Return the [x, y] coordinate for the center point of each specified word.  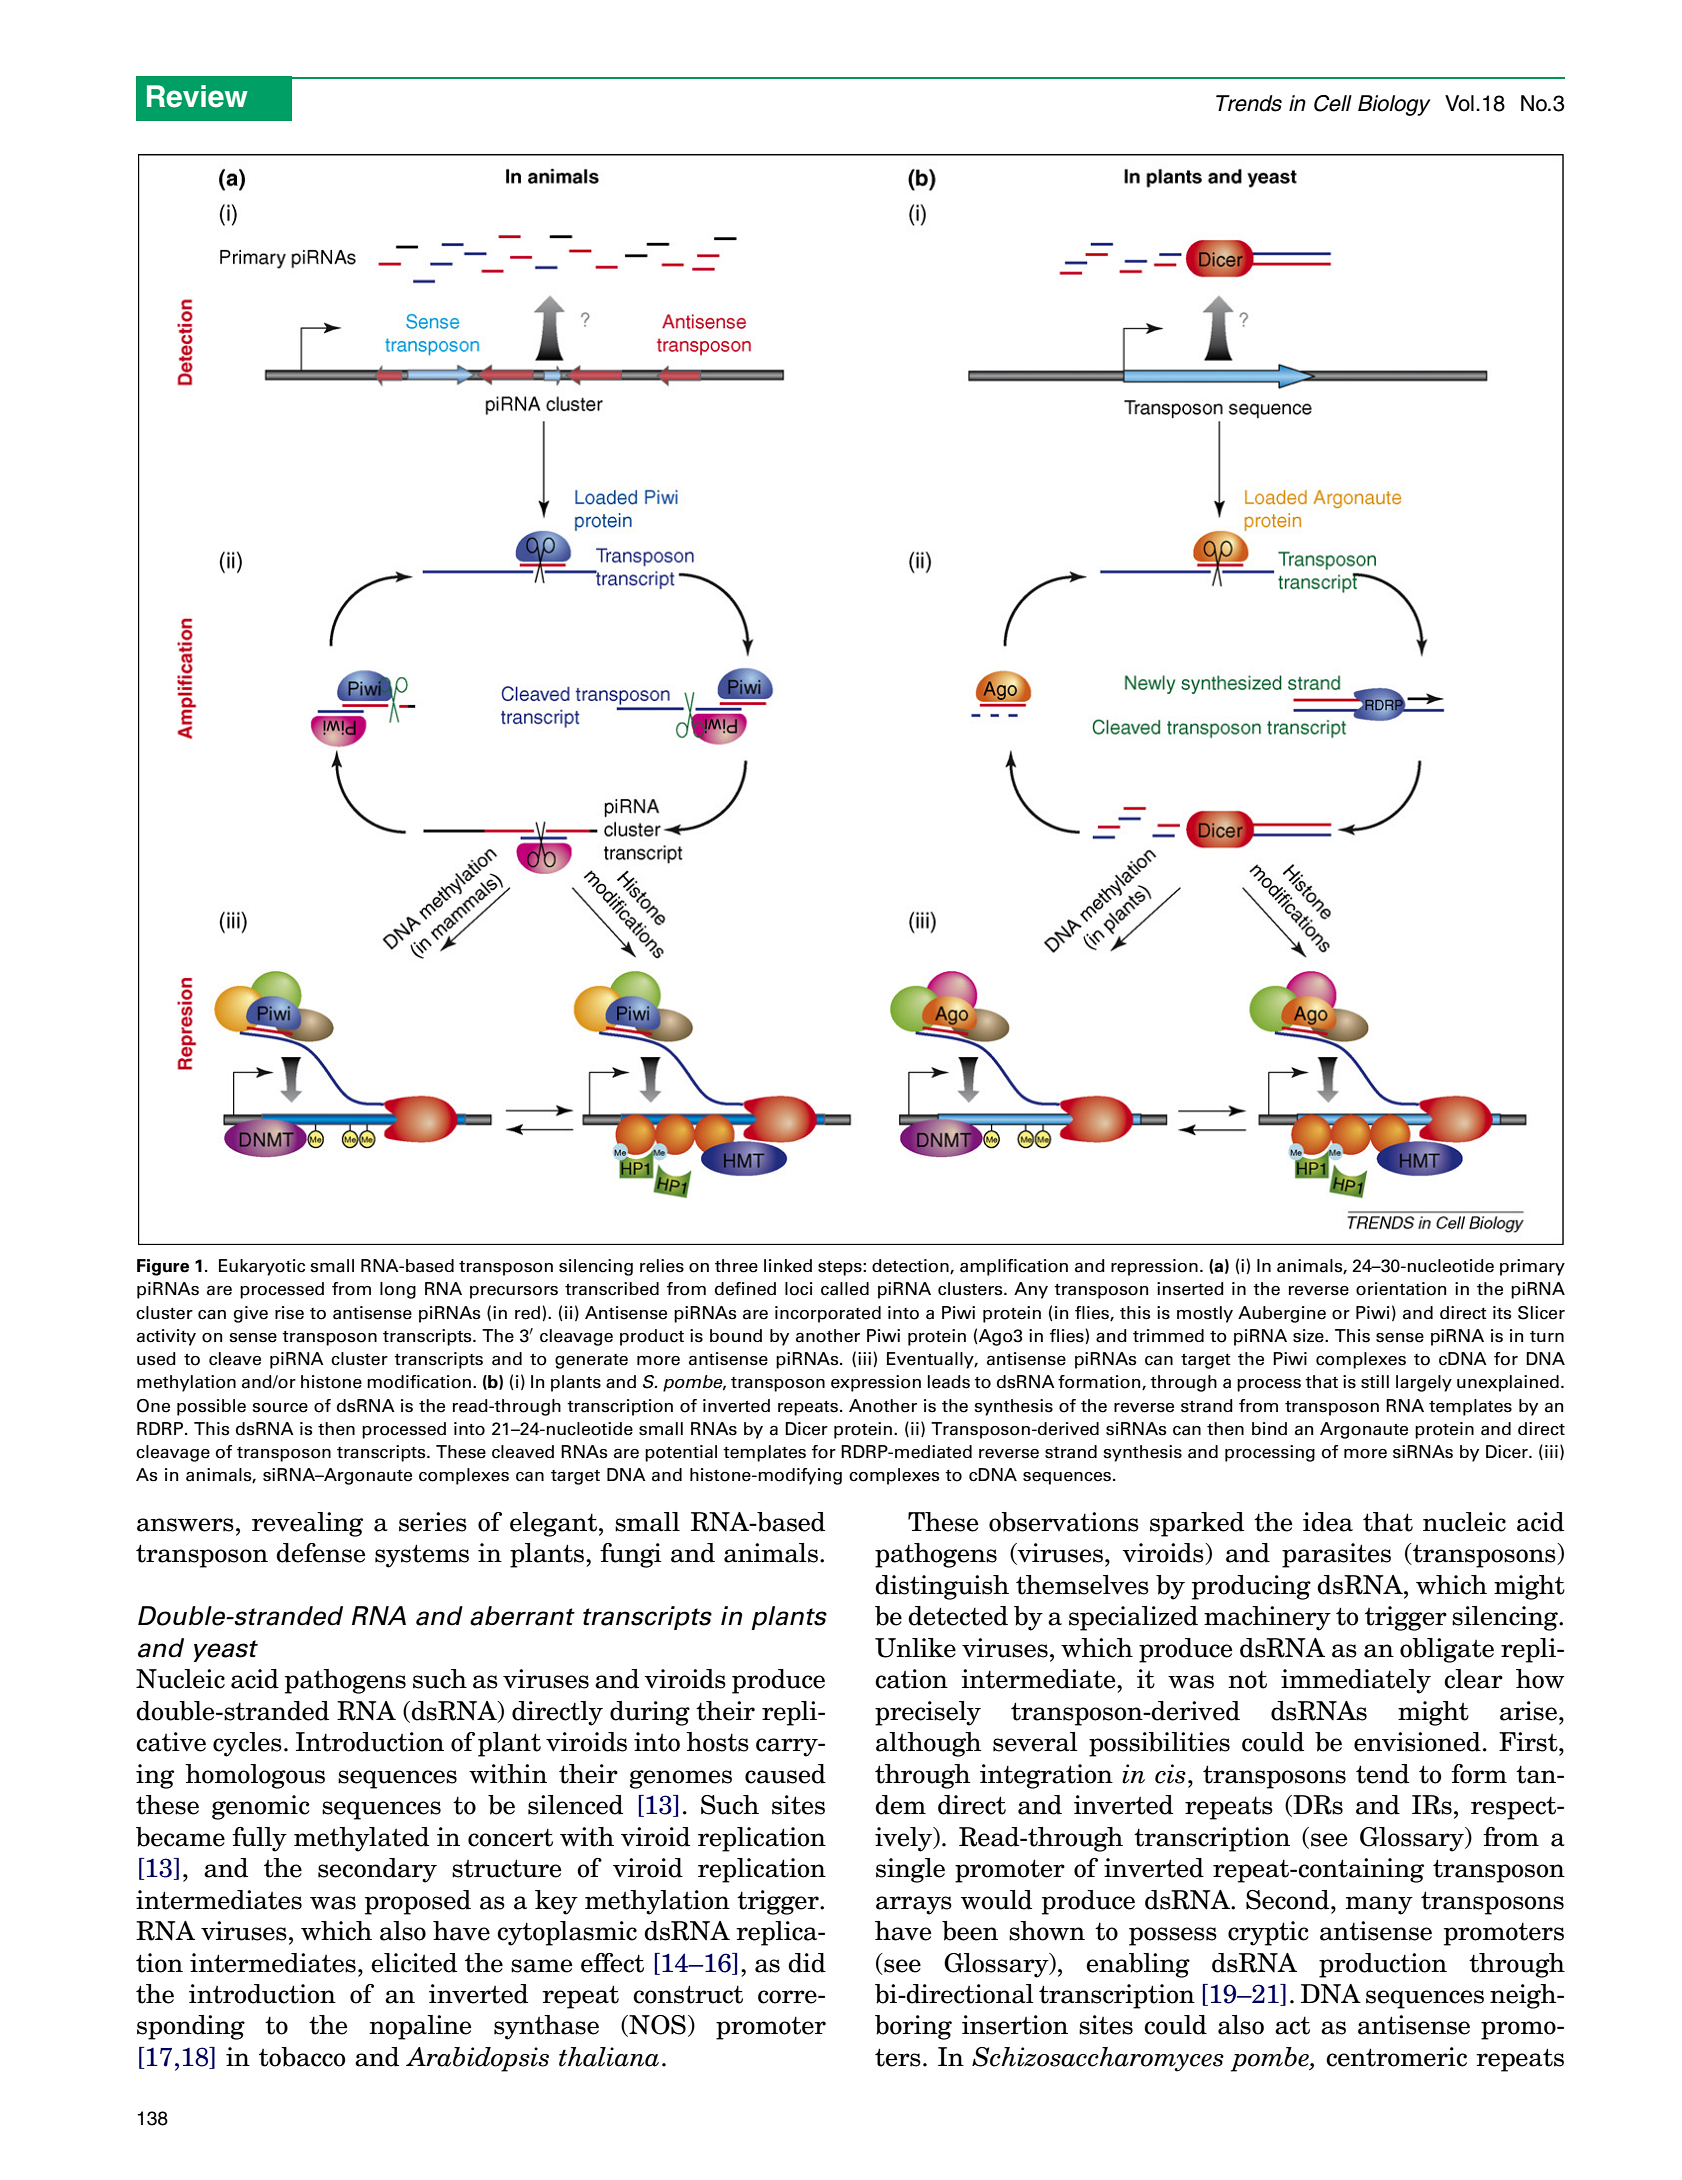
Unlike [915, 1648]
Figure [163, 1267]
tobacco [302, 2057]
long [398, 1290]
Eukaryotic [262, 1267]
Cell [1333, 103]
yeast [226, 1651]
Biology [1394, 105]
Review [197, 96]
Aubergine [1282, 1314]
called [845, 1289]
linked [788, 1266]
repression [1154, 1267]
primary [1532, 1267]
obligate [1447, 1650]
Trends [1249, 103]
